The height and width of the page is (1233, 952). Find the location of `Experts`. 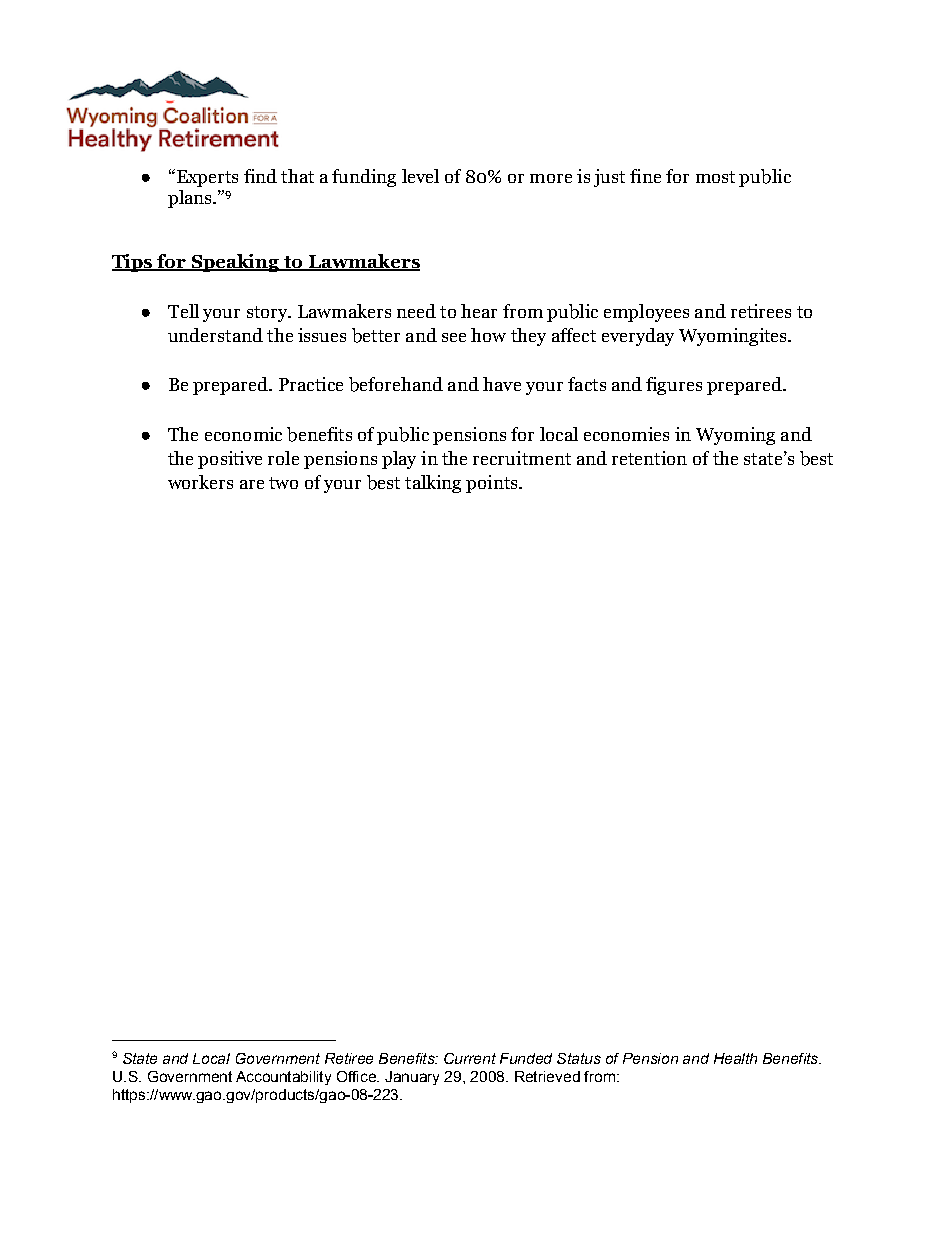

Experts is located at coordinates (206, 178).
